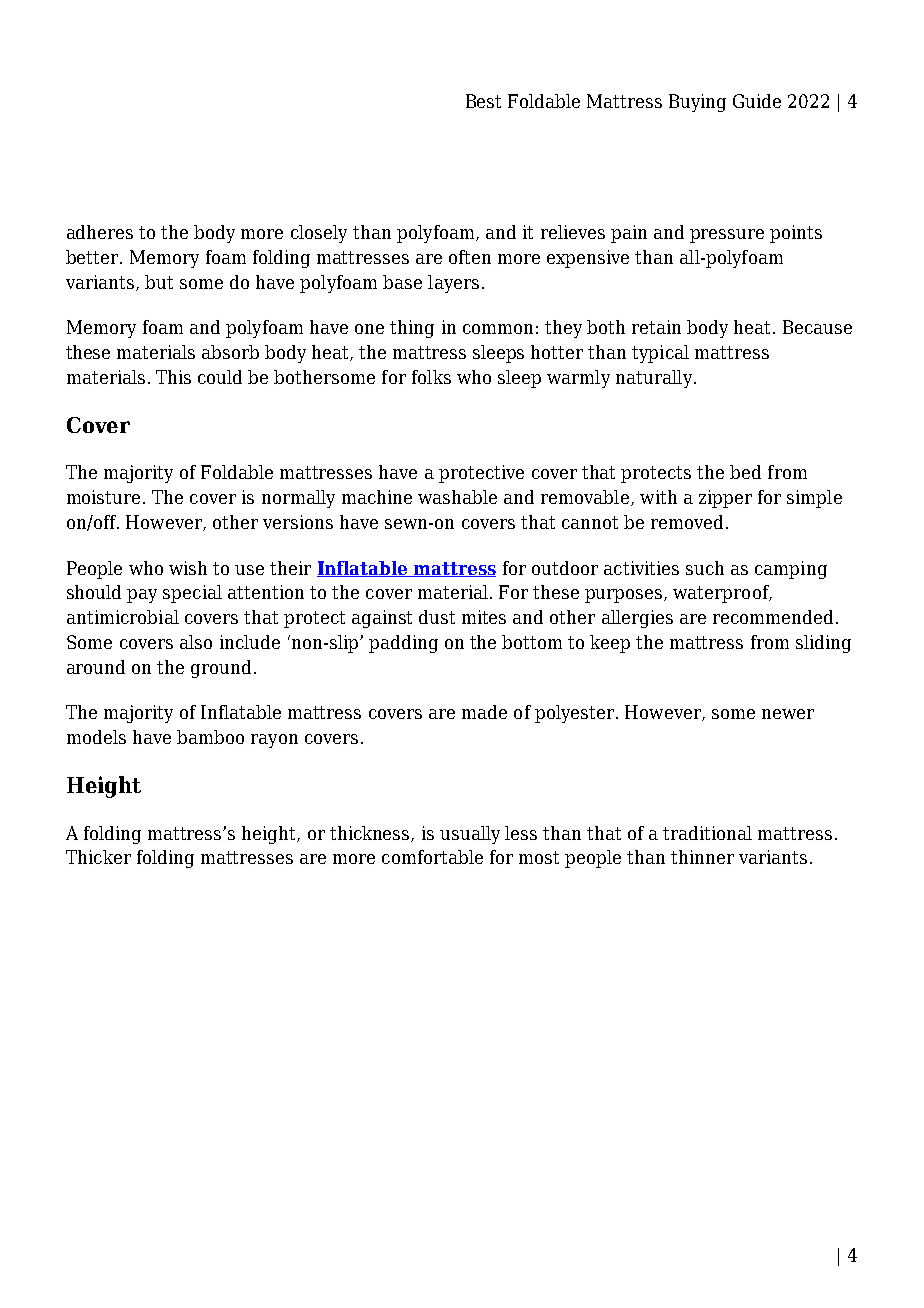 This screenshot has height=1308, width=924. What do you see at coordinates (173, 377) in the screenshot?
I see `This` at bounding box center [173, 377].
